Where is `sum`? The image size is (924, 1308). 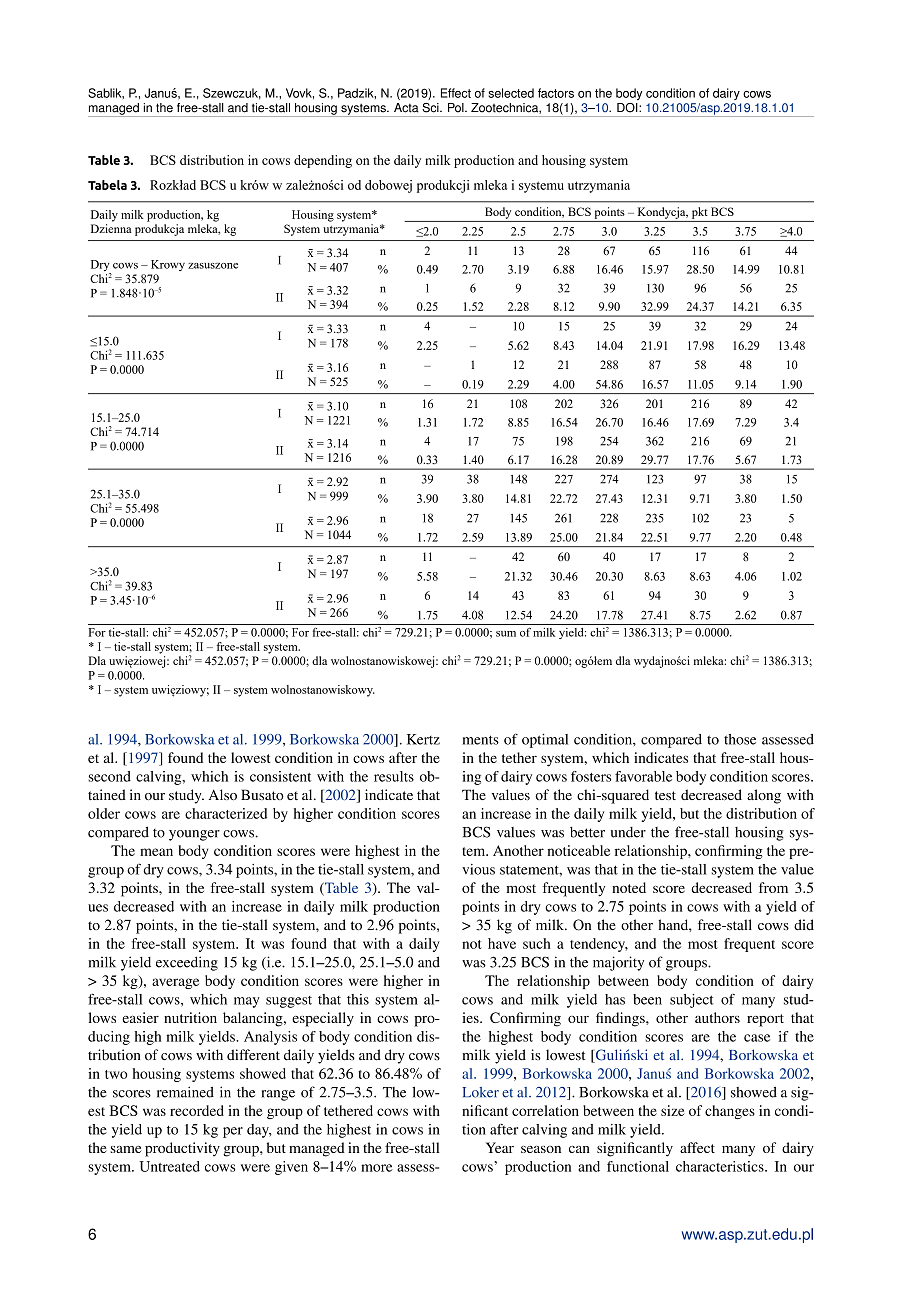 sum is located at coordinates (506, 634).
